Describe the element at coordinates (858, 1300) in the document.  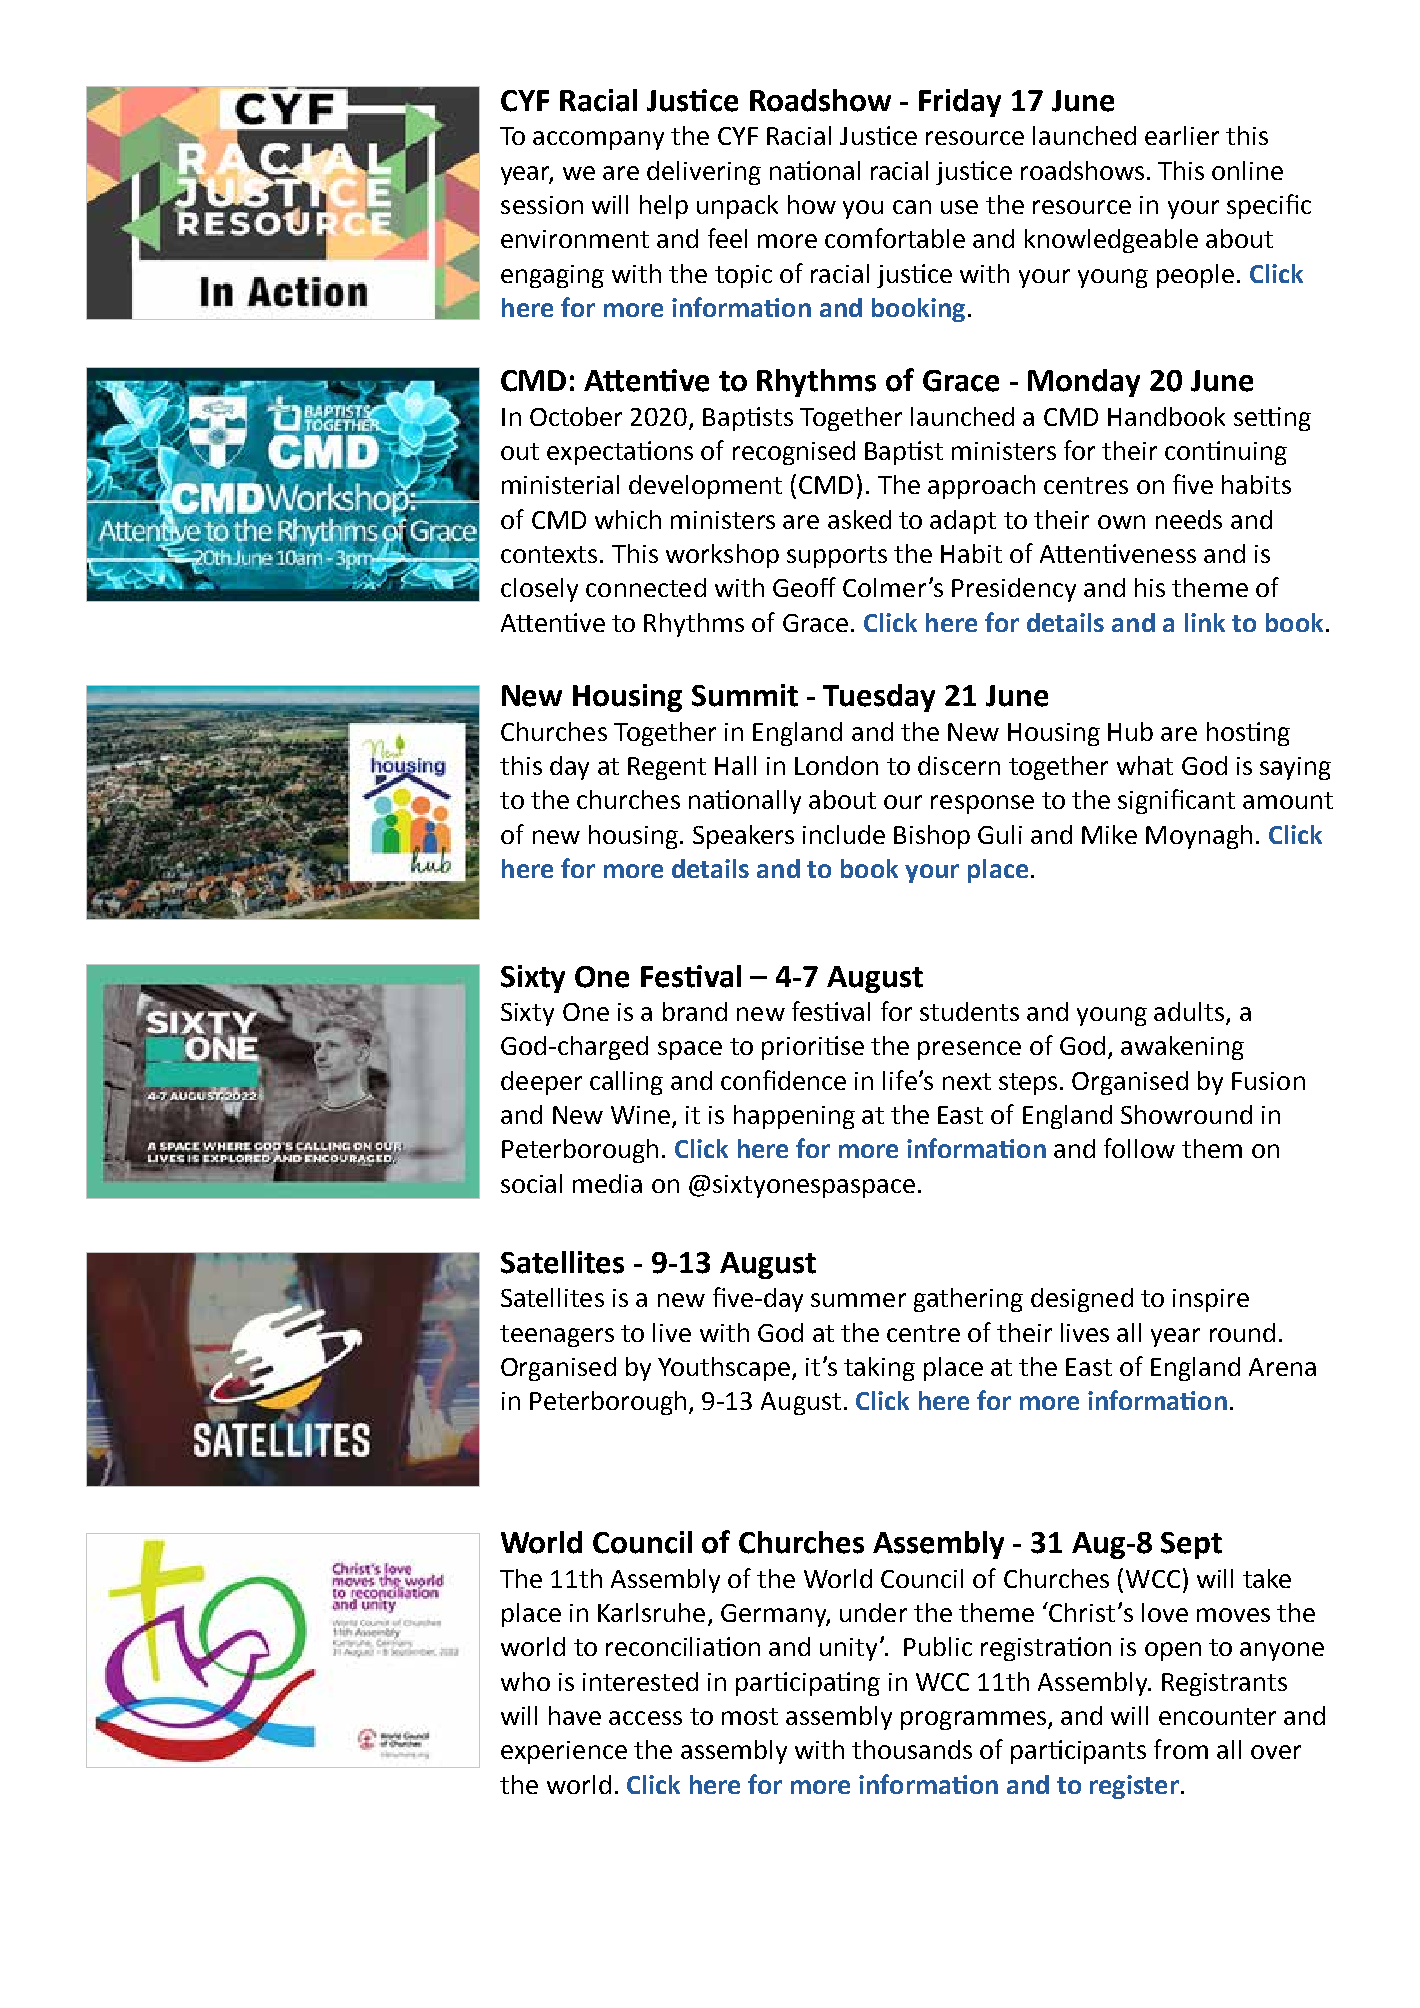
I see `summer` at that location.
